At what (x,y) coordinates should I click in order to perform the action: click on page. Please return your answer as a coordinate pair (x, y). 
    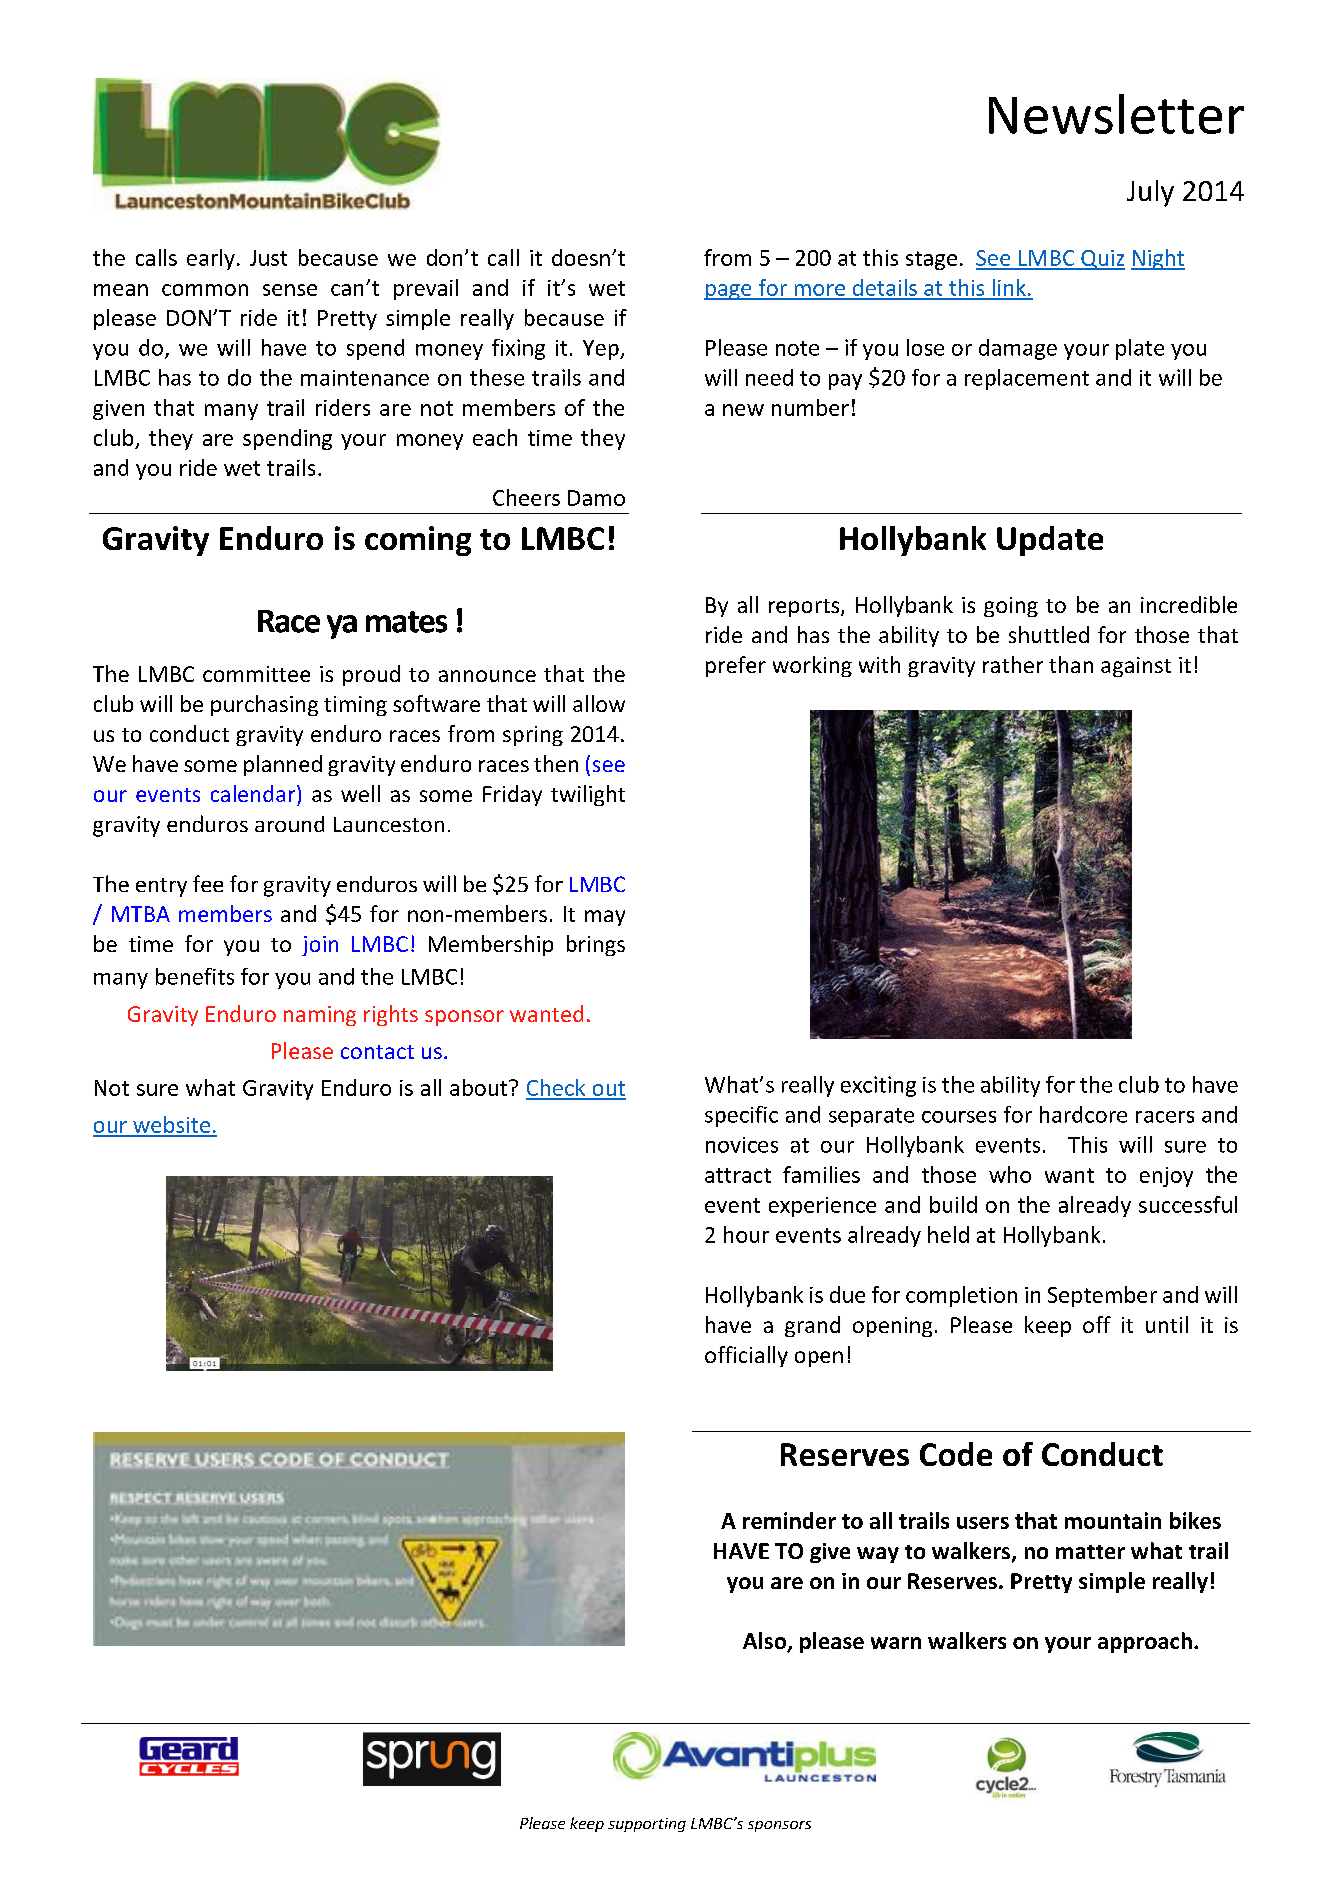
    Looking at the image, I should click on (729, 292).
